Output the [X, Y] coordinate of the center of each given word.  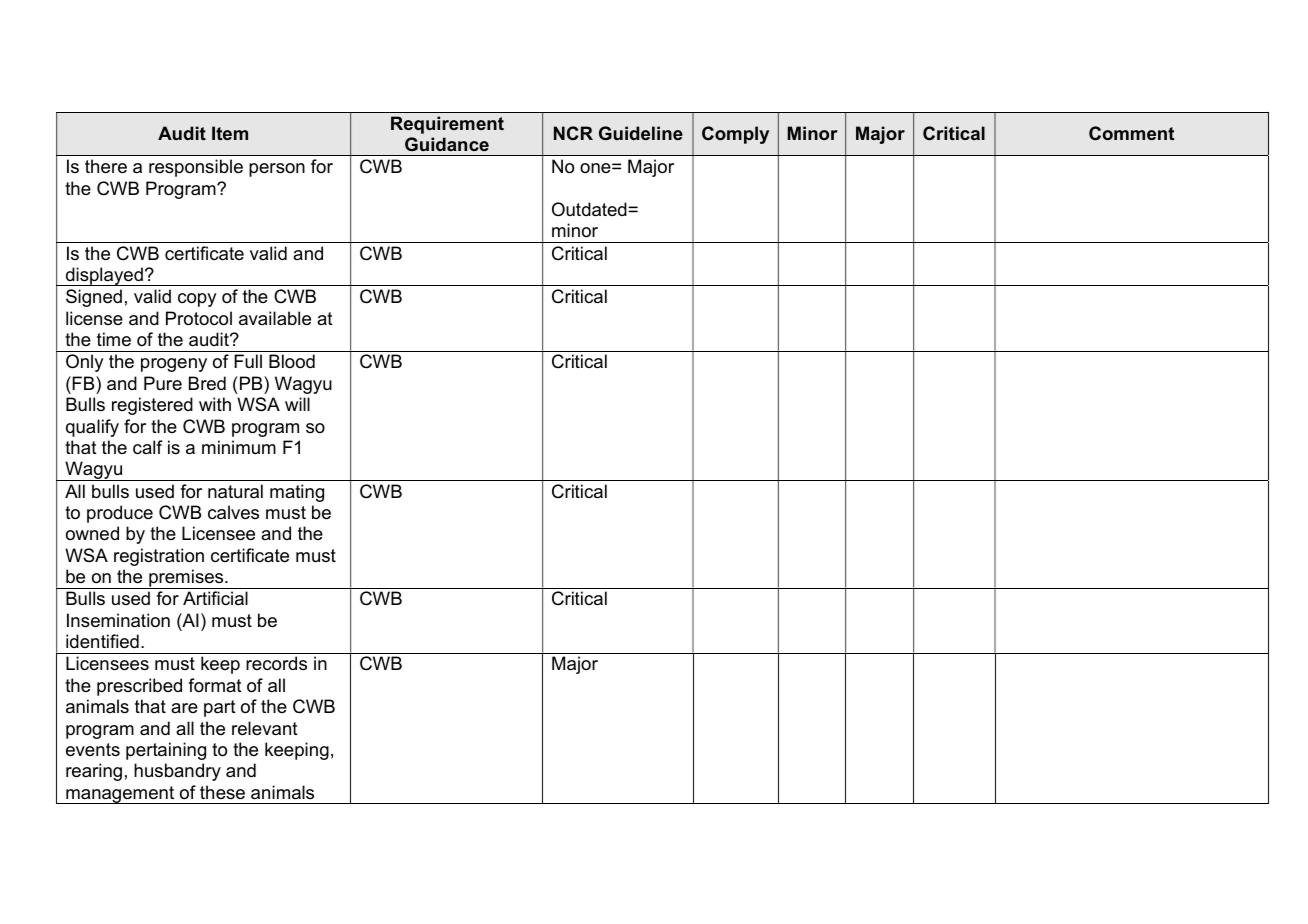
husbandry [177, 772]
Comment [1131, 133]
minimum [239, 447]
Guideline [641, 133]
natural [235, 491]
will [297, 404]
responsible [196, 168]
